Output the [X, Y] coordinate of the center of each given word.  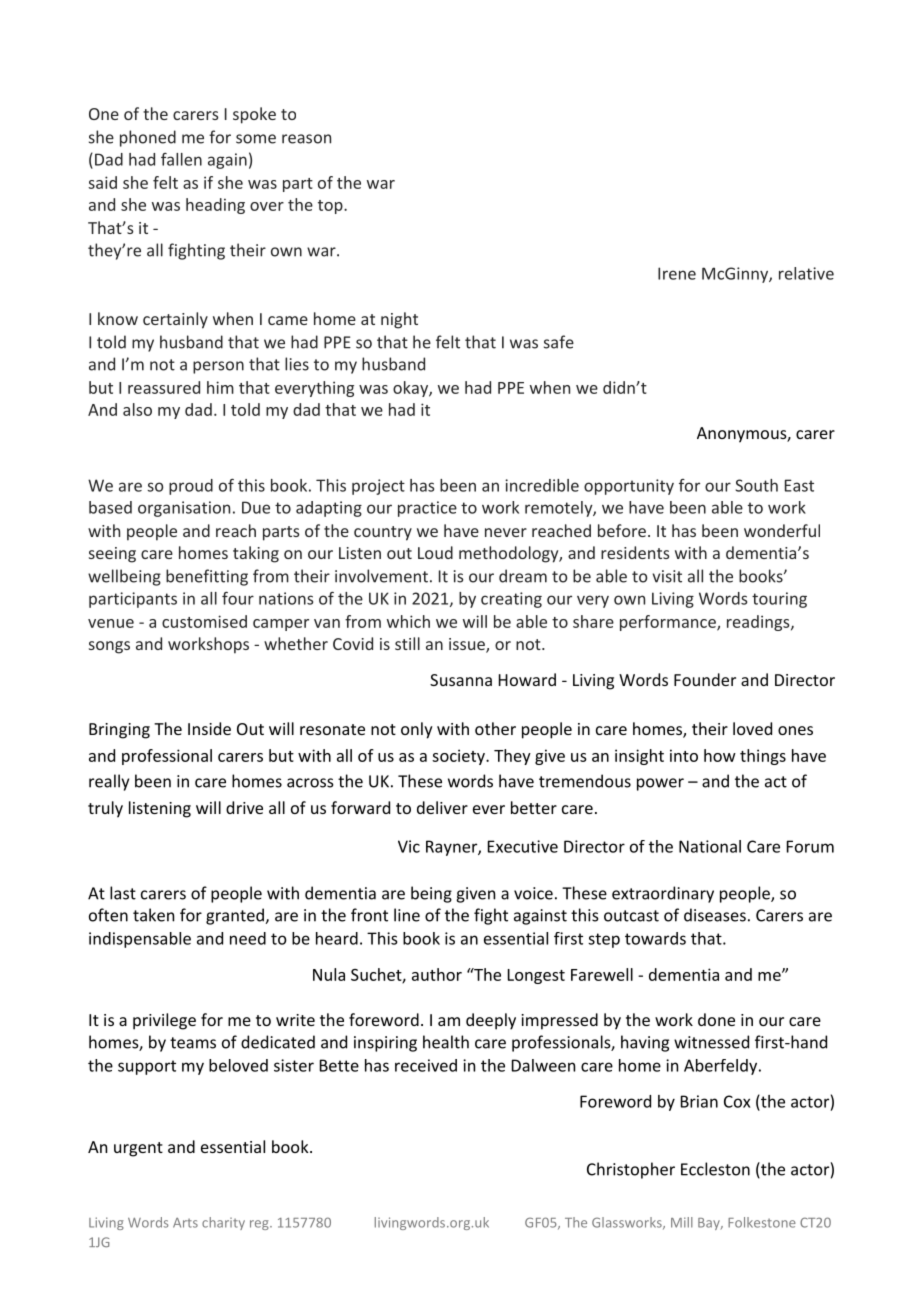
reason [306, 139]
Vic [409, 846]
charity [223, 1223]
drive [244, 807]
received [426, 1065]
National [710, 846]
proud [191, 487]
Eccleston [715, 1169]
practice [427, 509]
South [756, 485]
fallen [181, 159]
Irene [677, 273]
